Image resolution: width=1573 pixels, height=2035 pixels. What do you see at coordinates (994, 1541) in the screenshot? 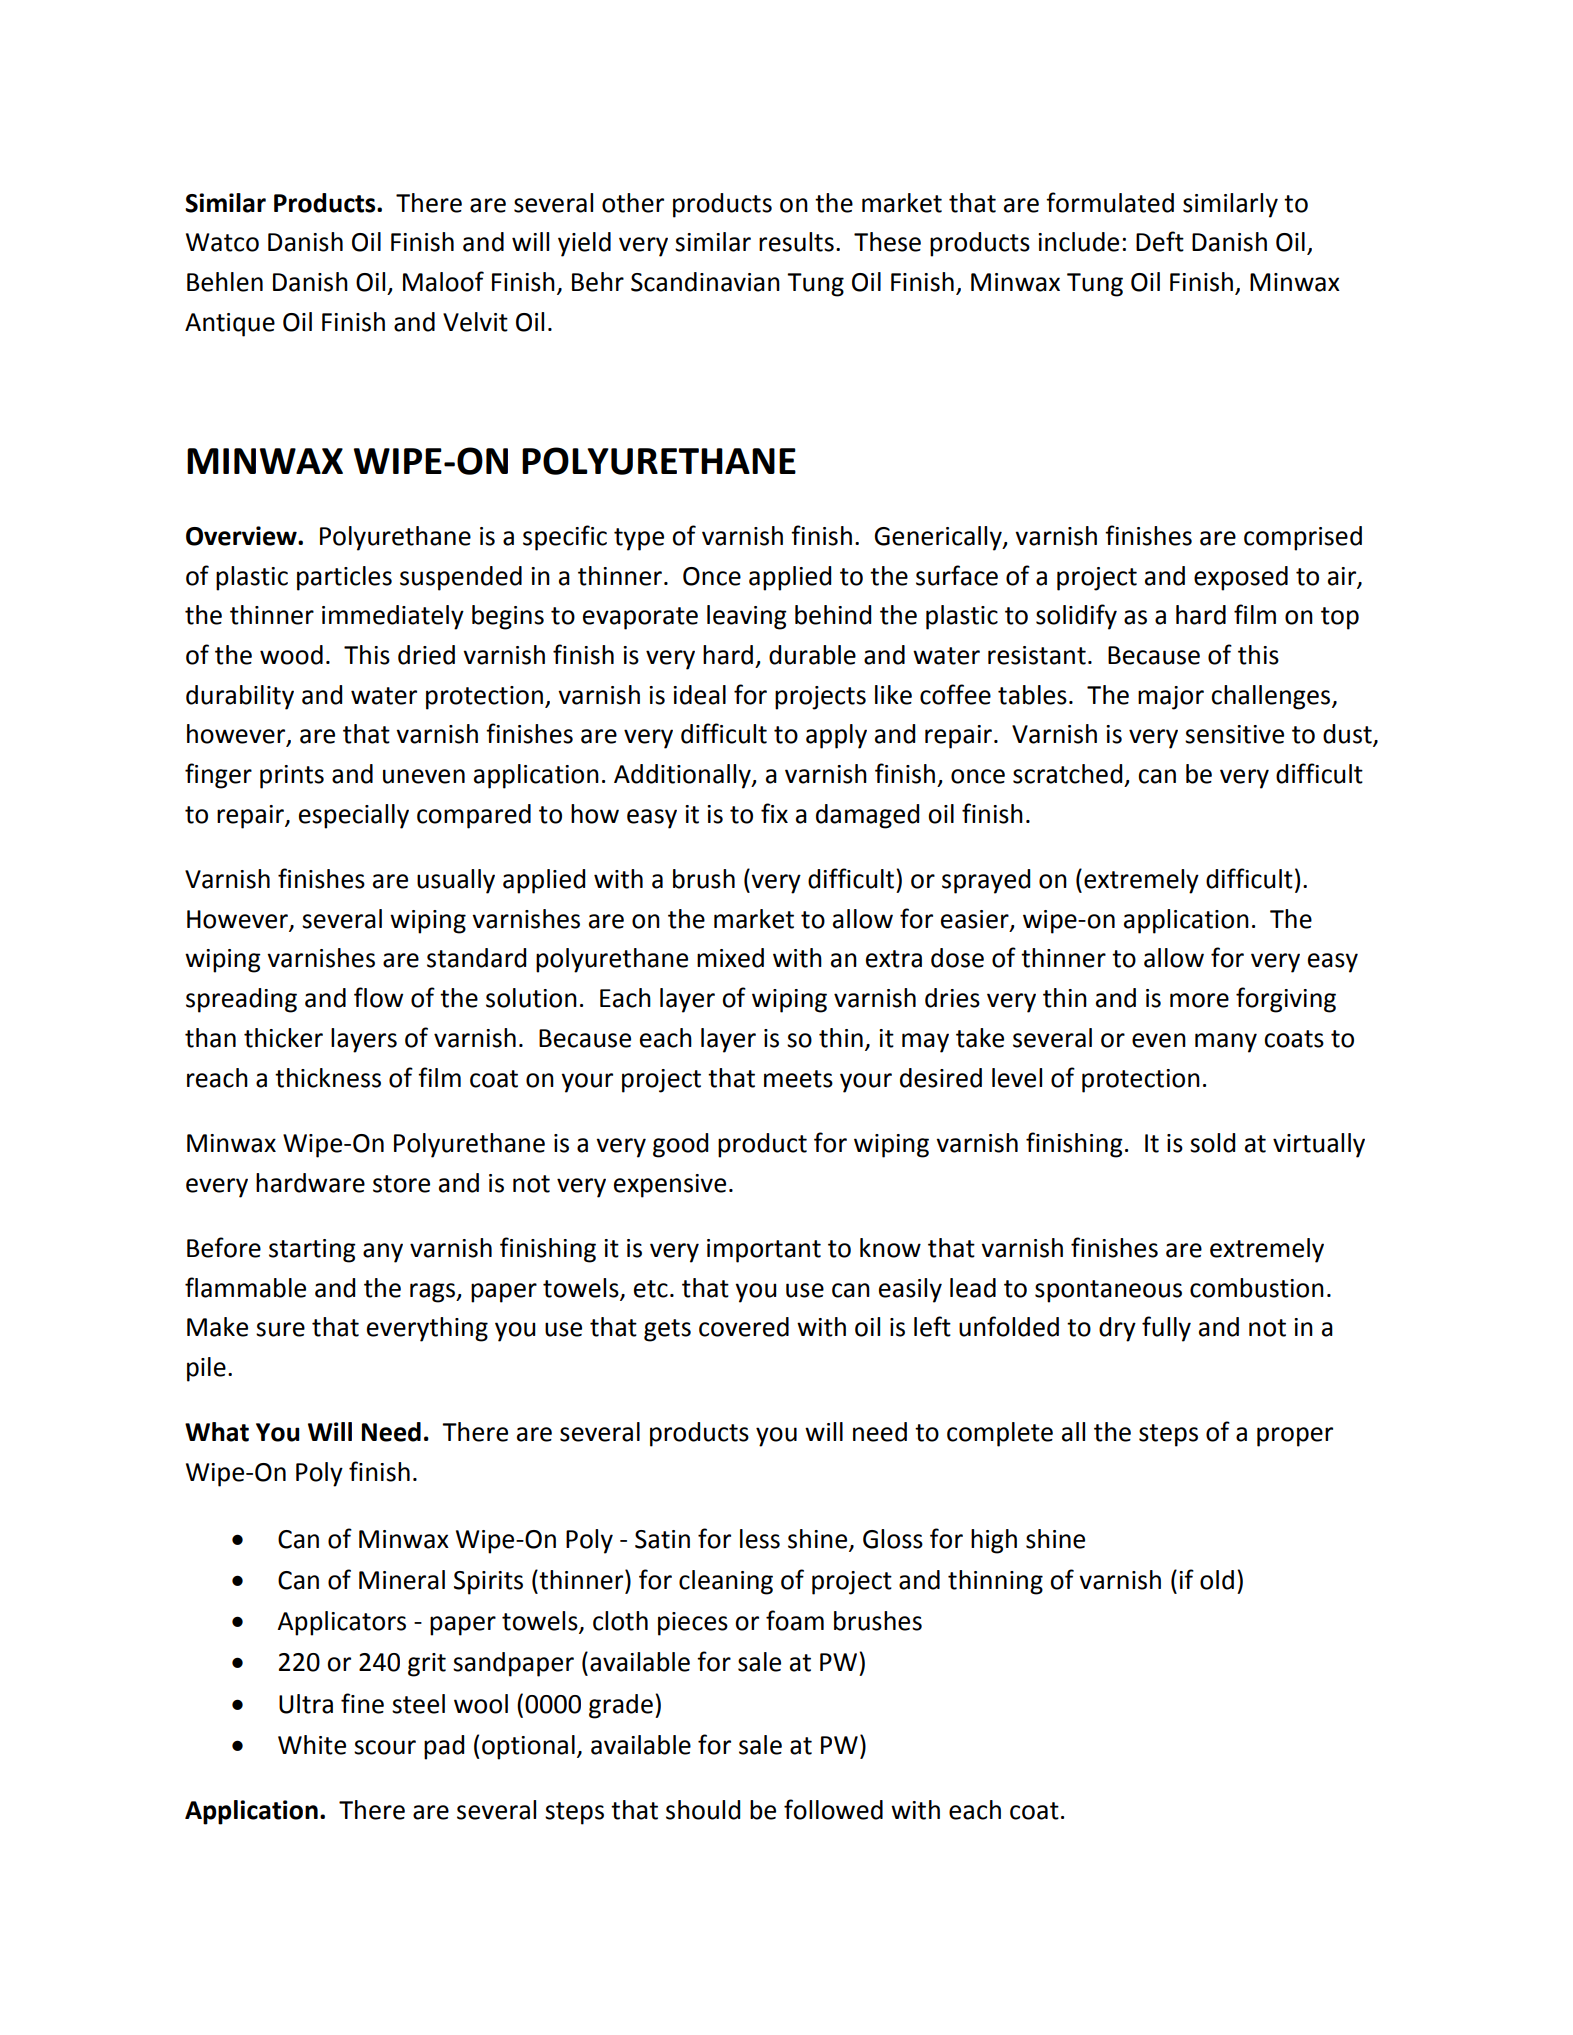
I see `high` at bounding box center [994, 1541].
